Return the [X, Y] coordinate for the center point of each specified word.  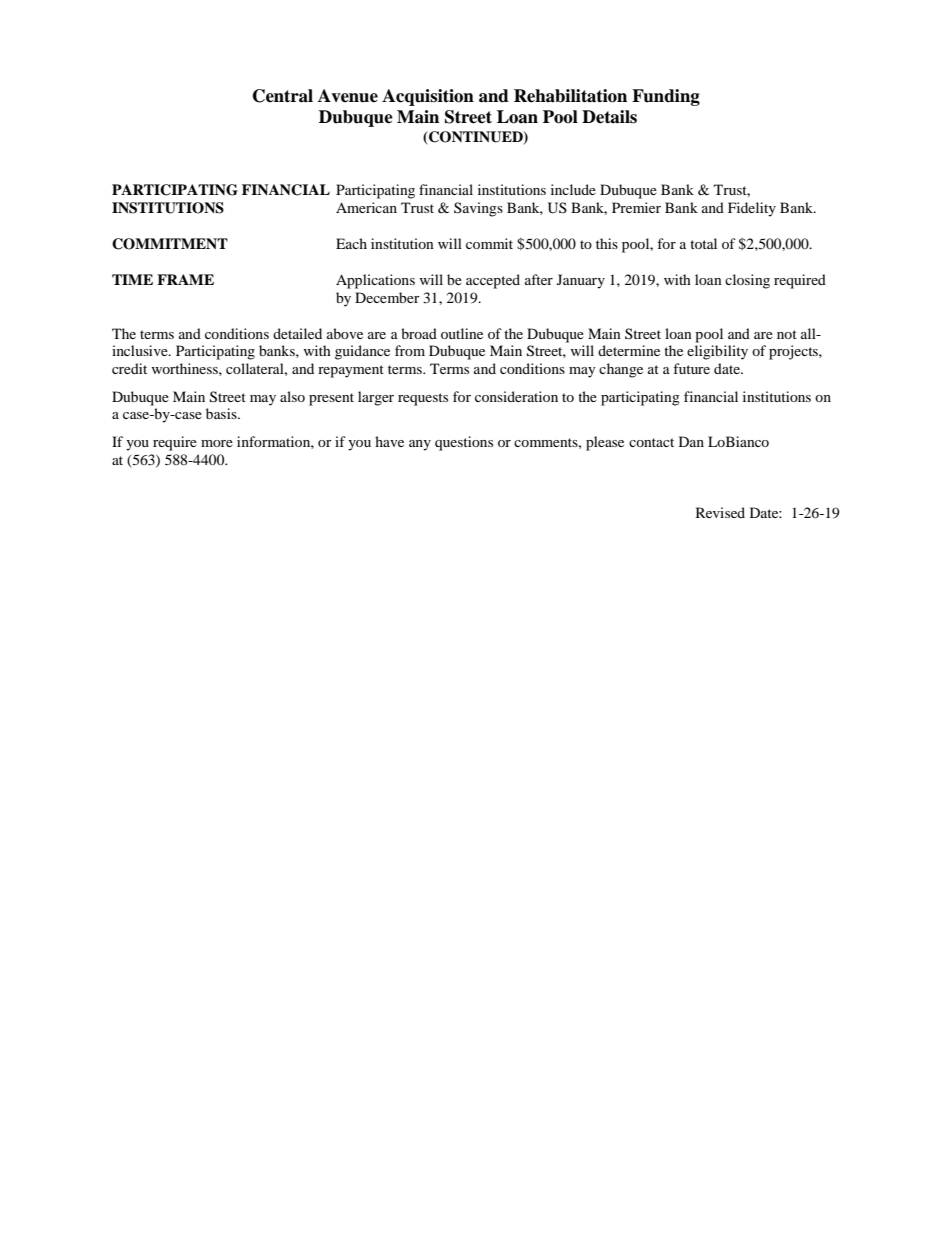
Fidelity [752, 209]
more [217, 443]
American [366, 207]
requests [423, 399]
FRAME [185, 279]
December [387, 297]
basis [222, 413]
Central [283, 96]
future [691, 368]
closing [747, 281]
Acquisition [428, 97]
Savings [478, 209]
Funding [666, 97]
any [420, 445]
